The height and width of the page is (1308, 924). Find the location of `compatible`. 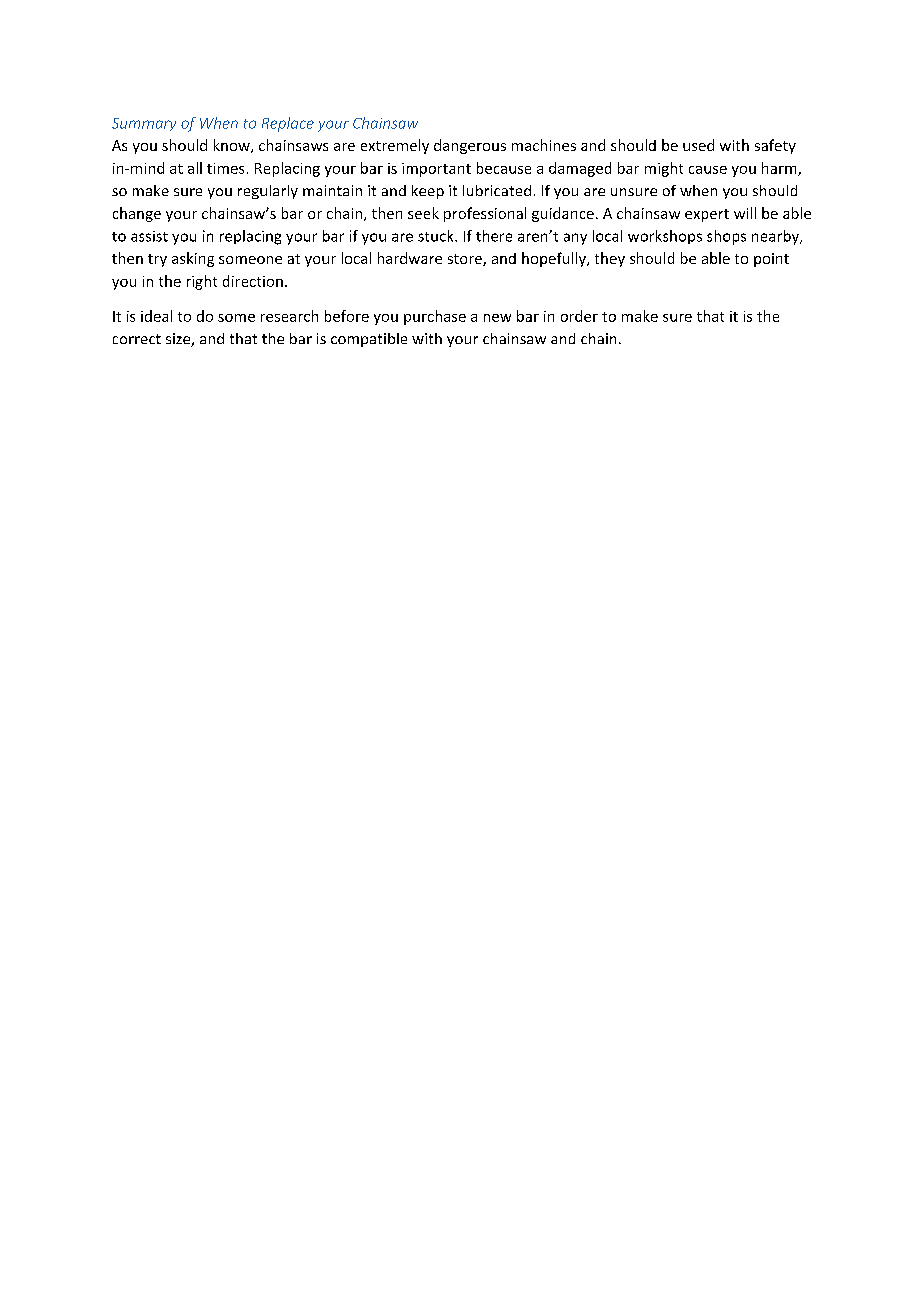

compatible is located at coordinates (369, 340).
